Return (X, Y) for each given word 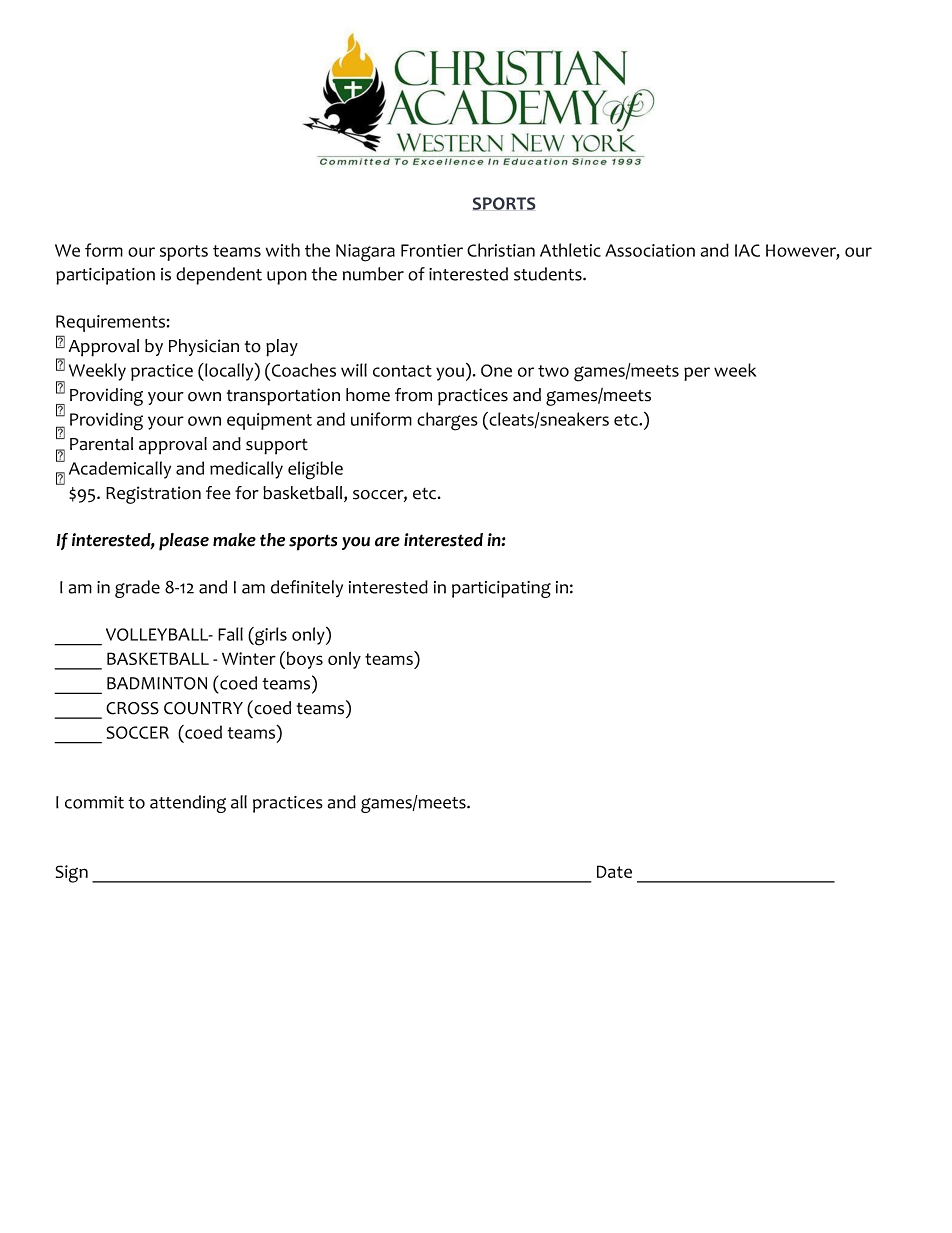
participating (501, 589)
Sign (72, 874)
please (184, 542)
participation (105, 276)
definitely (307, 588)
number (373, 274)
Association (650, 250)
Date (614, 871)
